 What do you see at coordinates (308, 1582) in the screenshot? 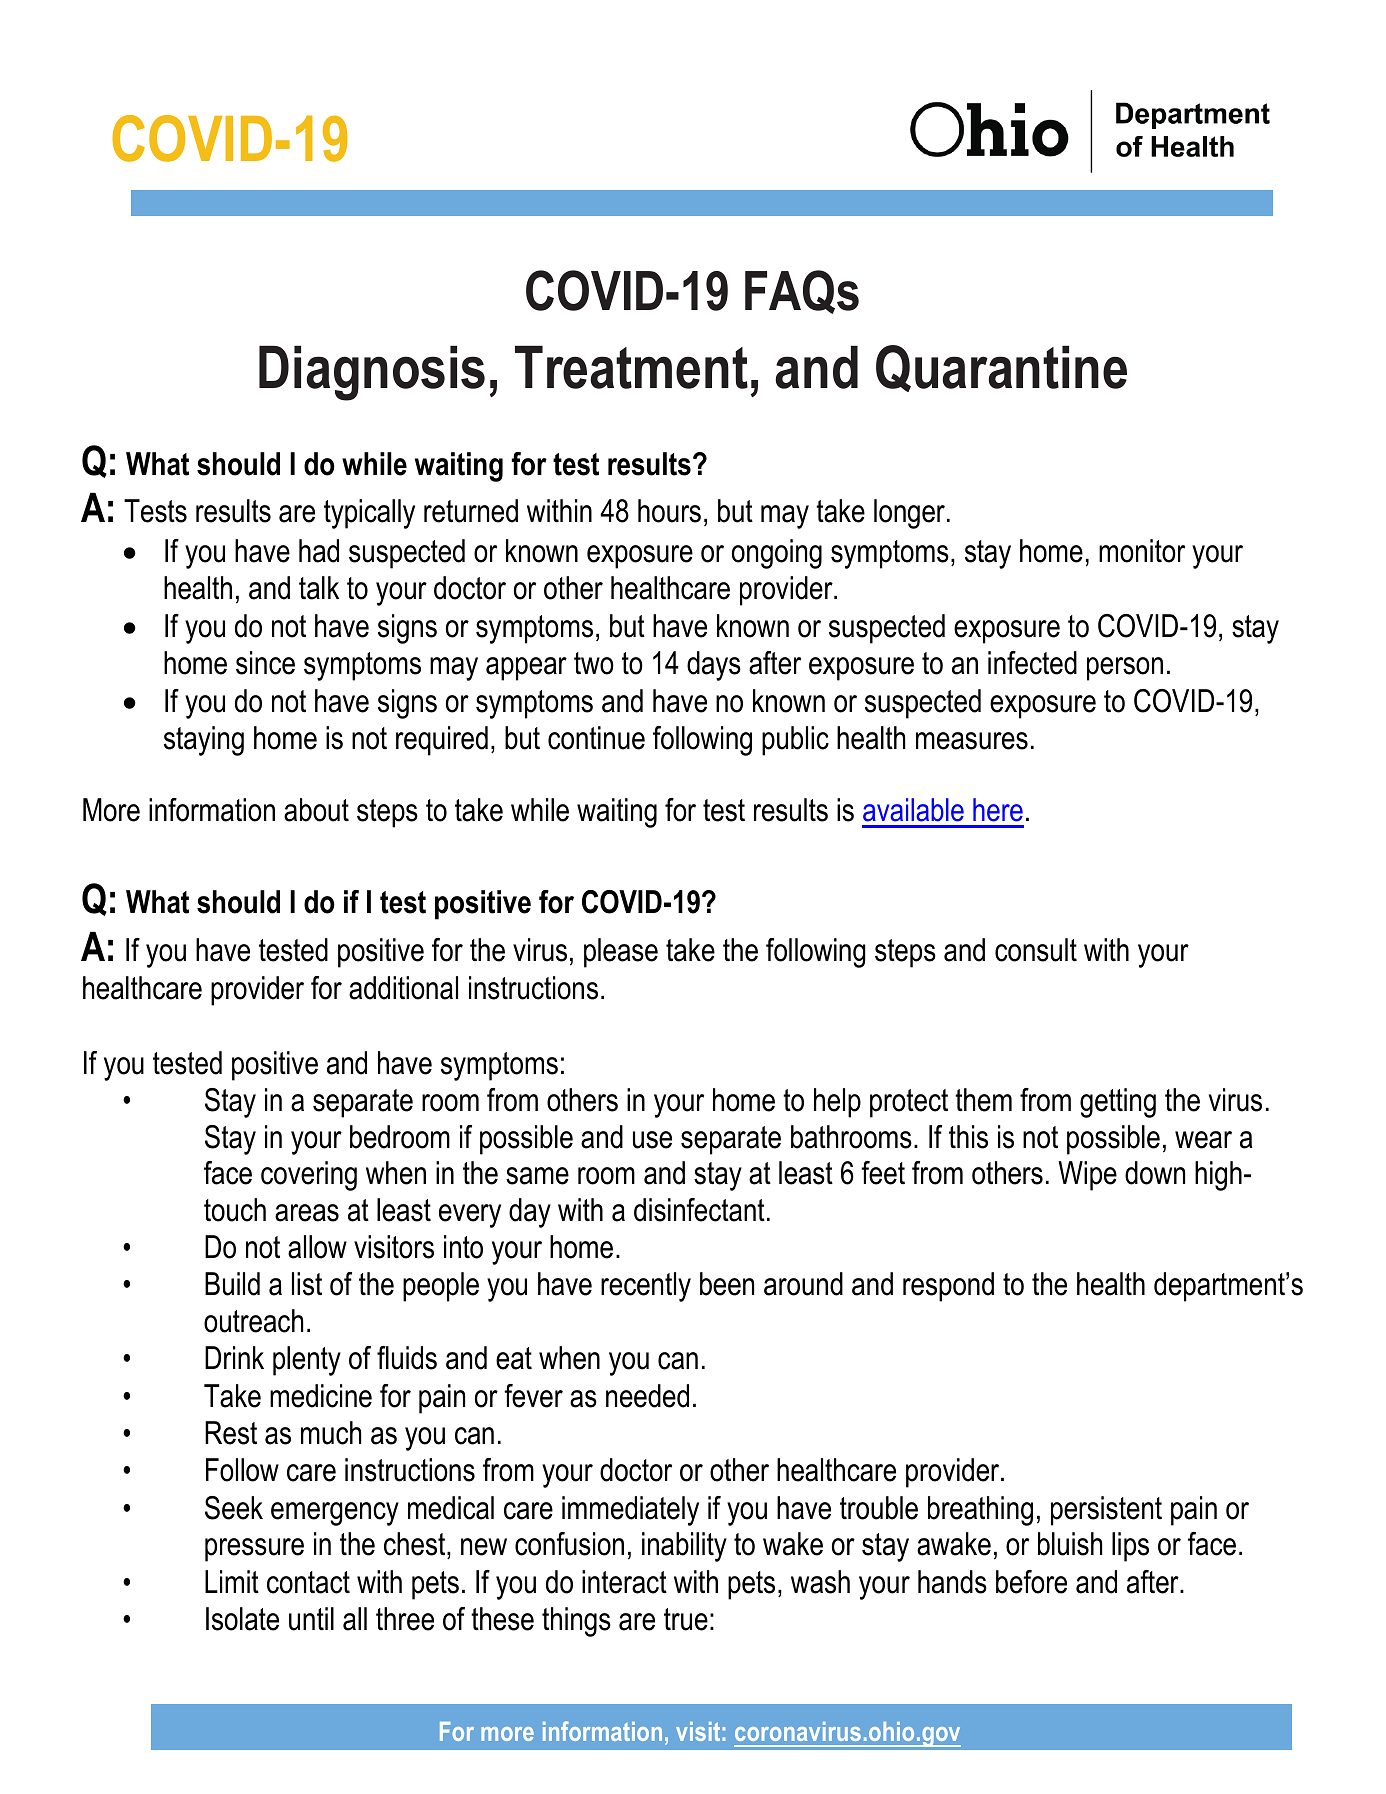
I see `contact` at bounding box center [308, 1582].
